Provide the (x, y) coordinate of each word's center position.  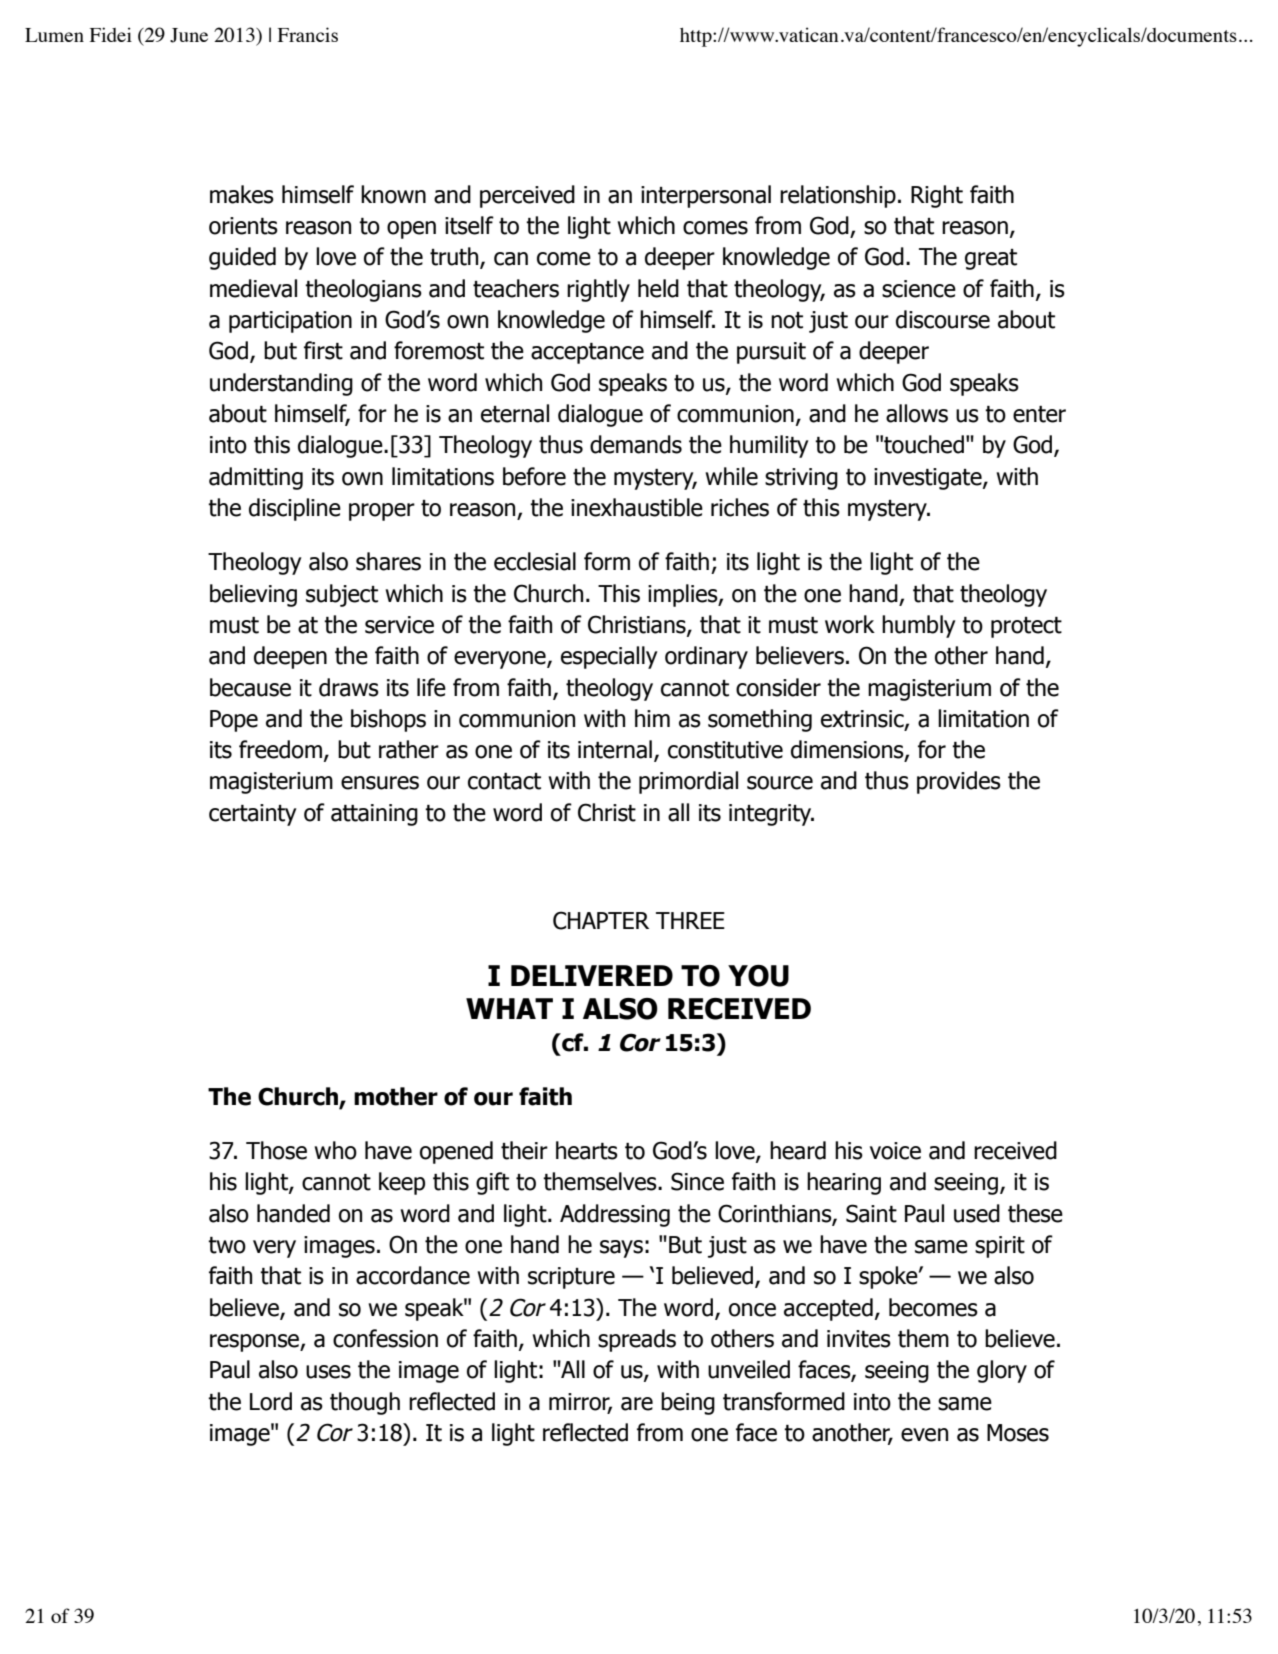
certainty (253, 815)
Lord (271, 1401)
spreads (637, 1340)
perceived (527, 196)
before (534, 476)
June (189, 35)
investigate (929, 479)
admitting (256, 478)
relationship (838, 196)
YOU (758, 976)
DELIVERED (592, 975)
